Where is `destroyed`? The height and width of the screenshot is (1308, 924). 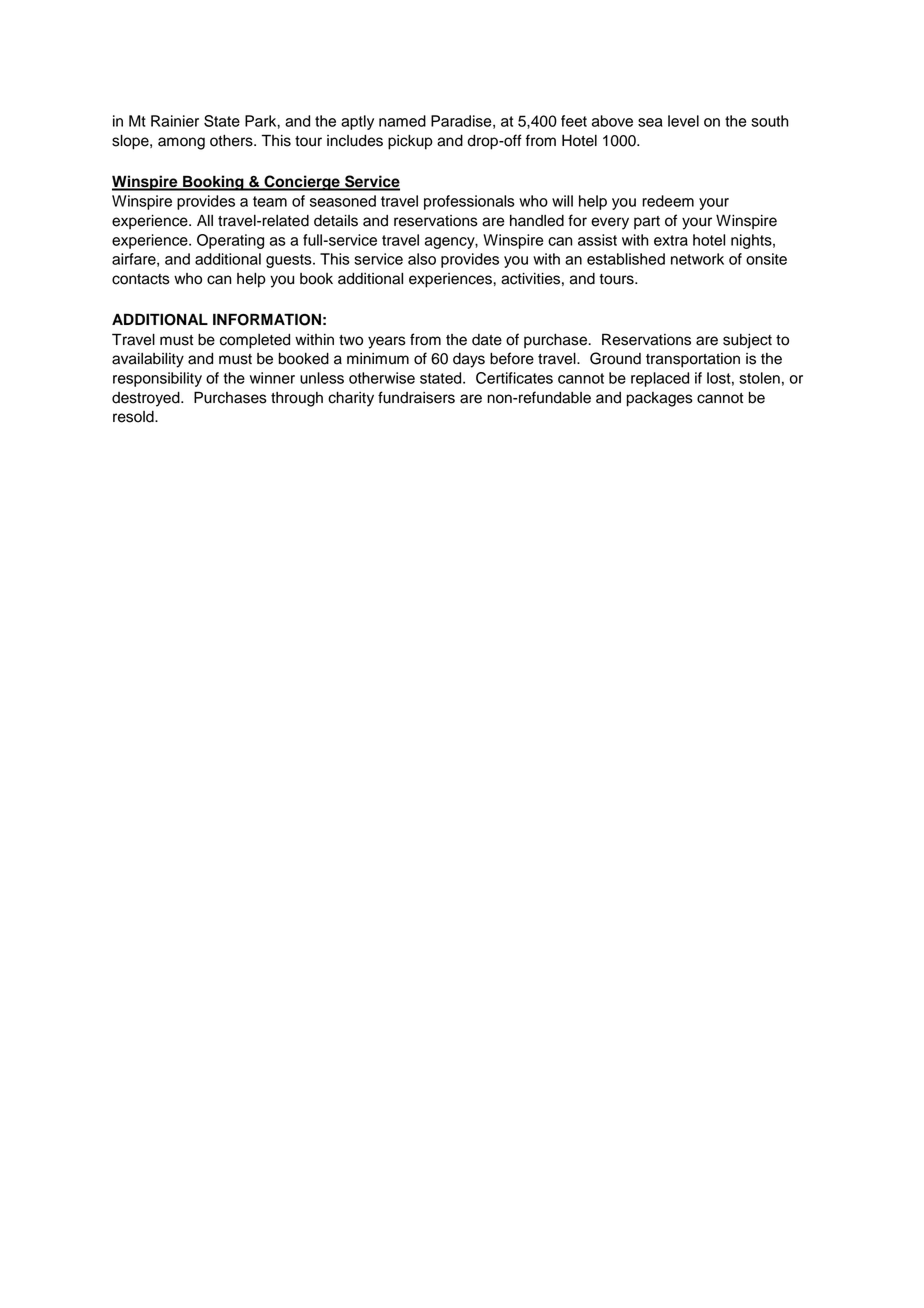
destroyed is located at coordinates (147, 399).
